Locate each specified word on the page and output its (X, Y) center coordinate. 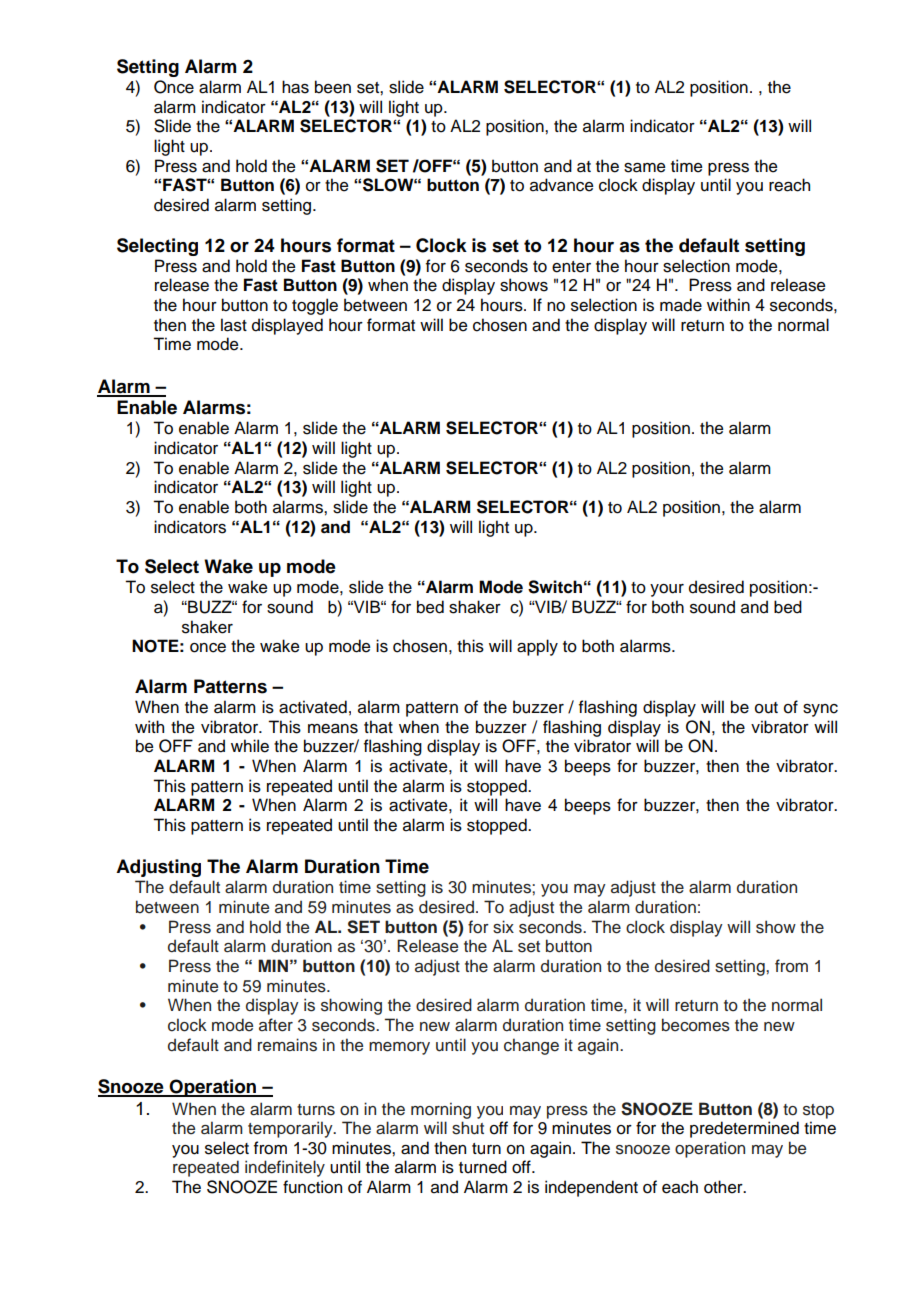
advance (562, 185)
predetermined (744, 1129)
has (295, 87)
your (667, 590)
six (503, 927)
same (645, 168)
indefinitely (285, 1168)
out (766, 708)
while (250, 746)
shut (468, 1128)
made (681, 305)
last (234, 325)
